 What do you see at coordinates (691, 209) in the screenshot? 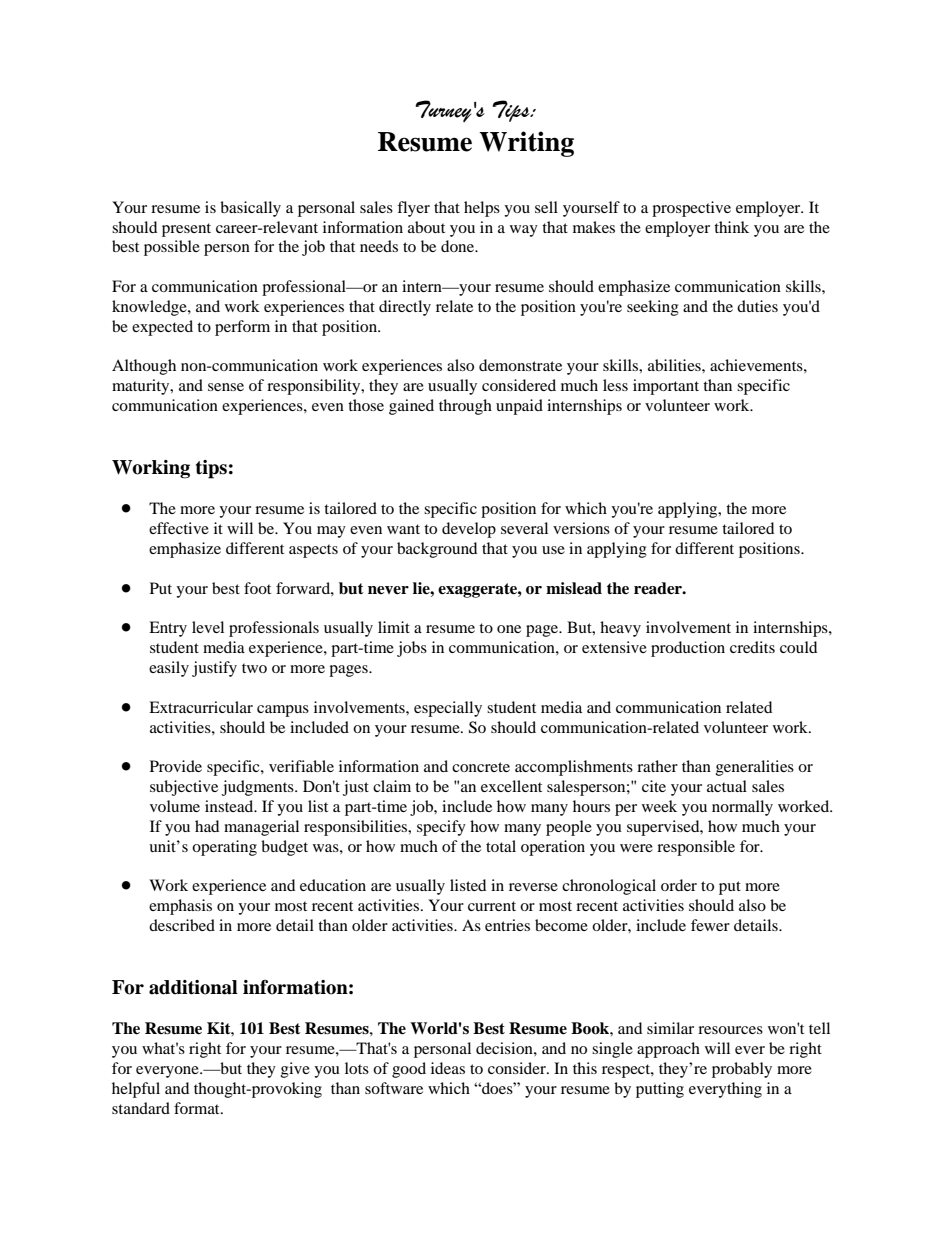
I see `prospective` at bounding box center [691, 209].
